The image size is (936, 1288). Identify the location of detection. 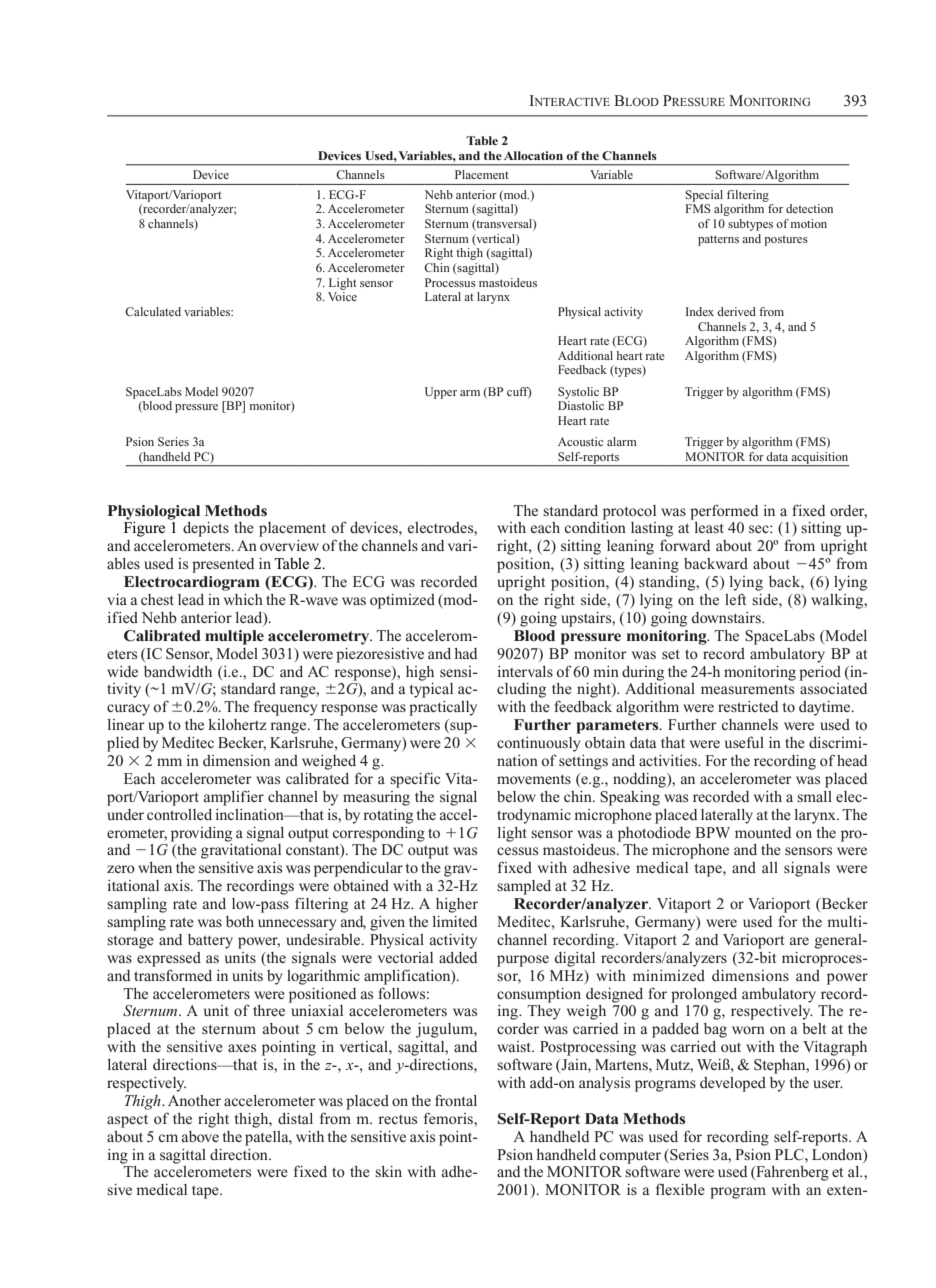
(809, 208).
